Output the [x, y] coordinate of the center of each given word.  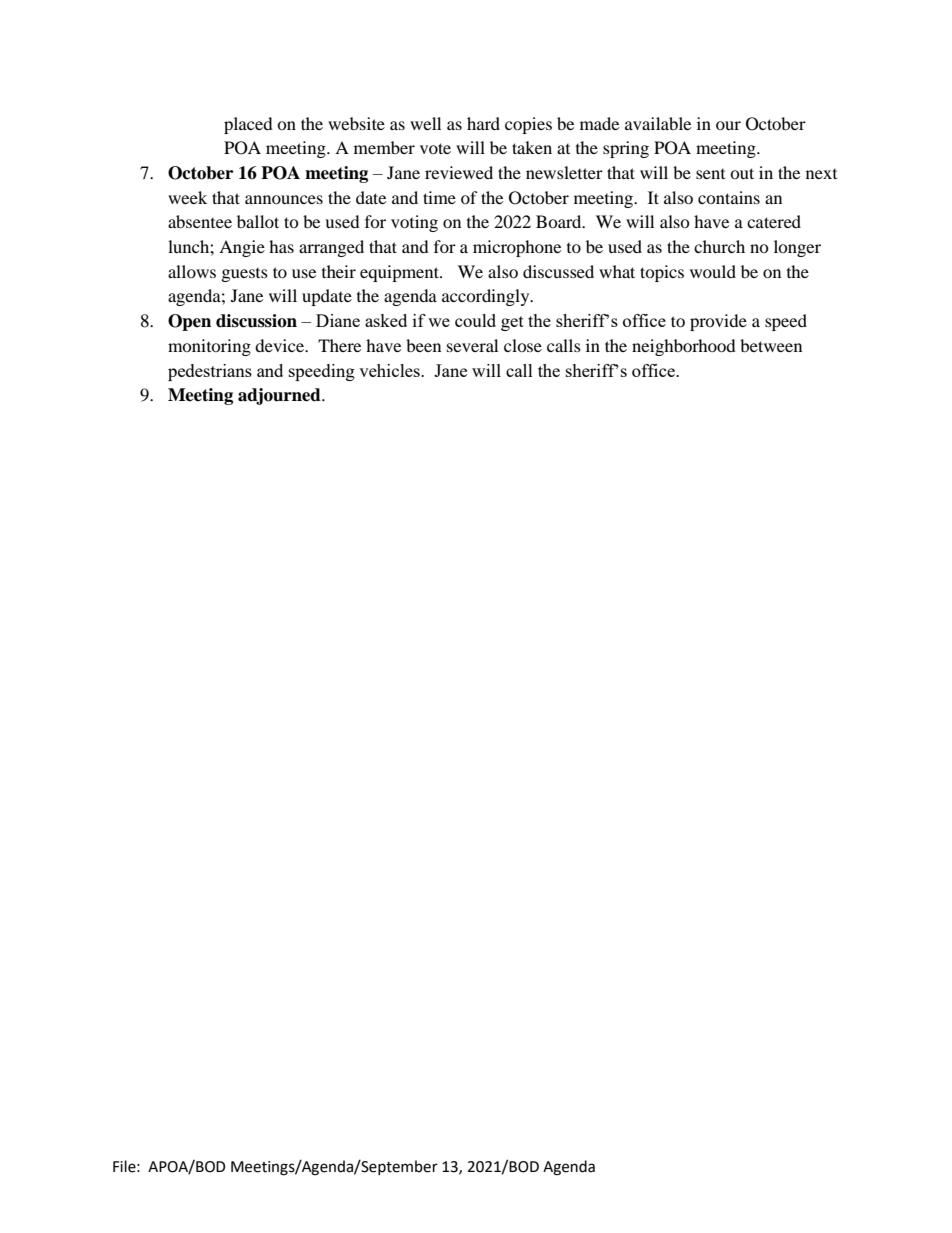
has [281, 246]
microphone [517, 248]
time [439, 197]
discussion [256, 321]
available [658, 123]
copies [528, 125]
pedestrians [210, 372]
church [719, 246]
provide [718, 322]
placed [248, 125]
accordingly [487, 297]
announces [284, 199]
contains [729, 197]
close [523, 345]
